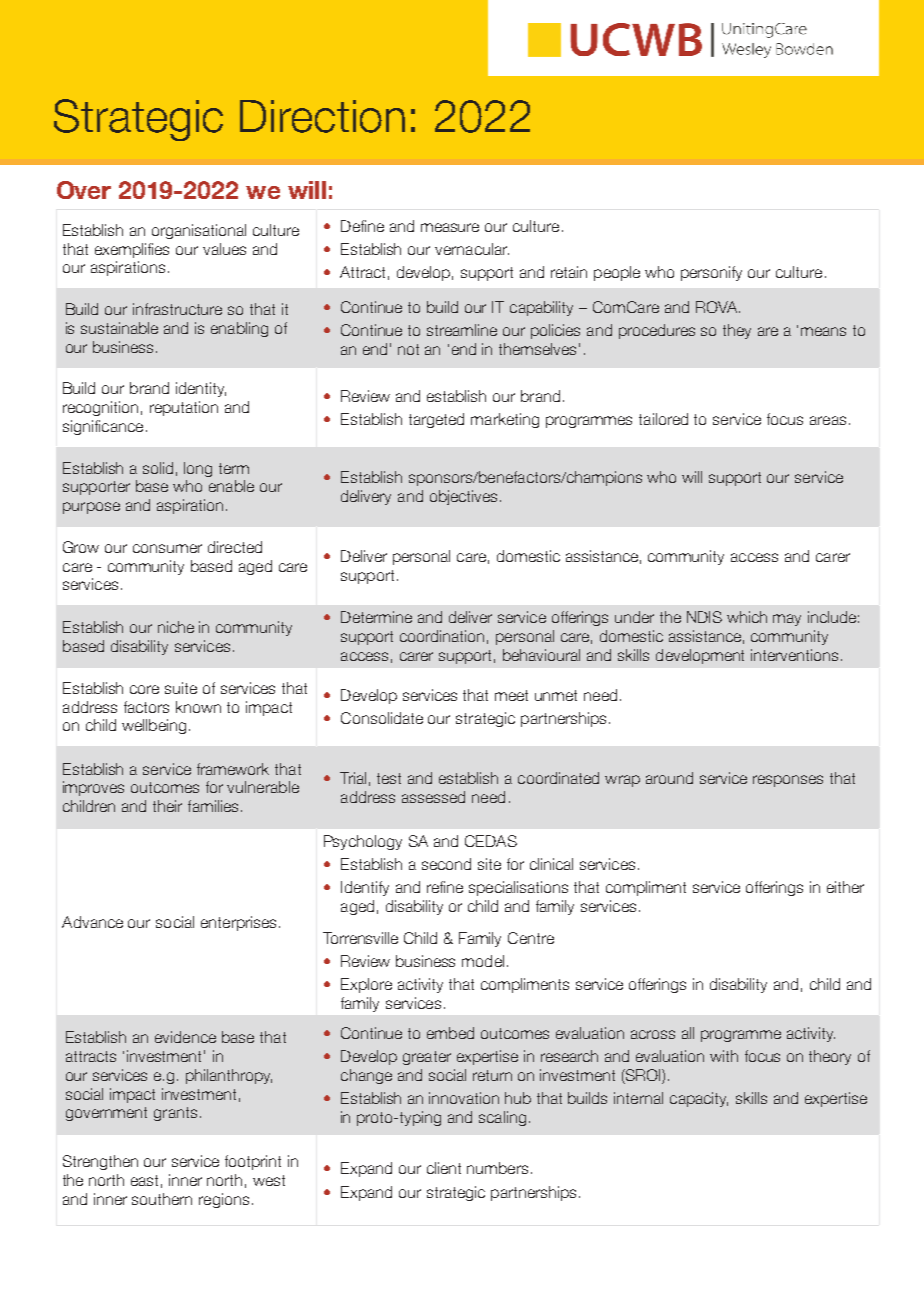 The image size is (924, 1308). I want to click on southern, so click(162, 1199).
